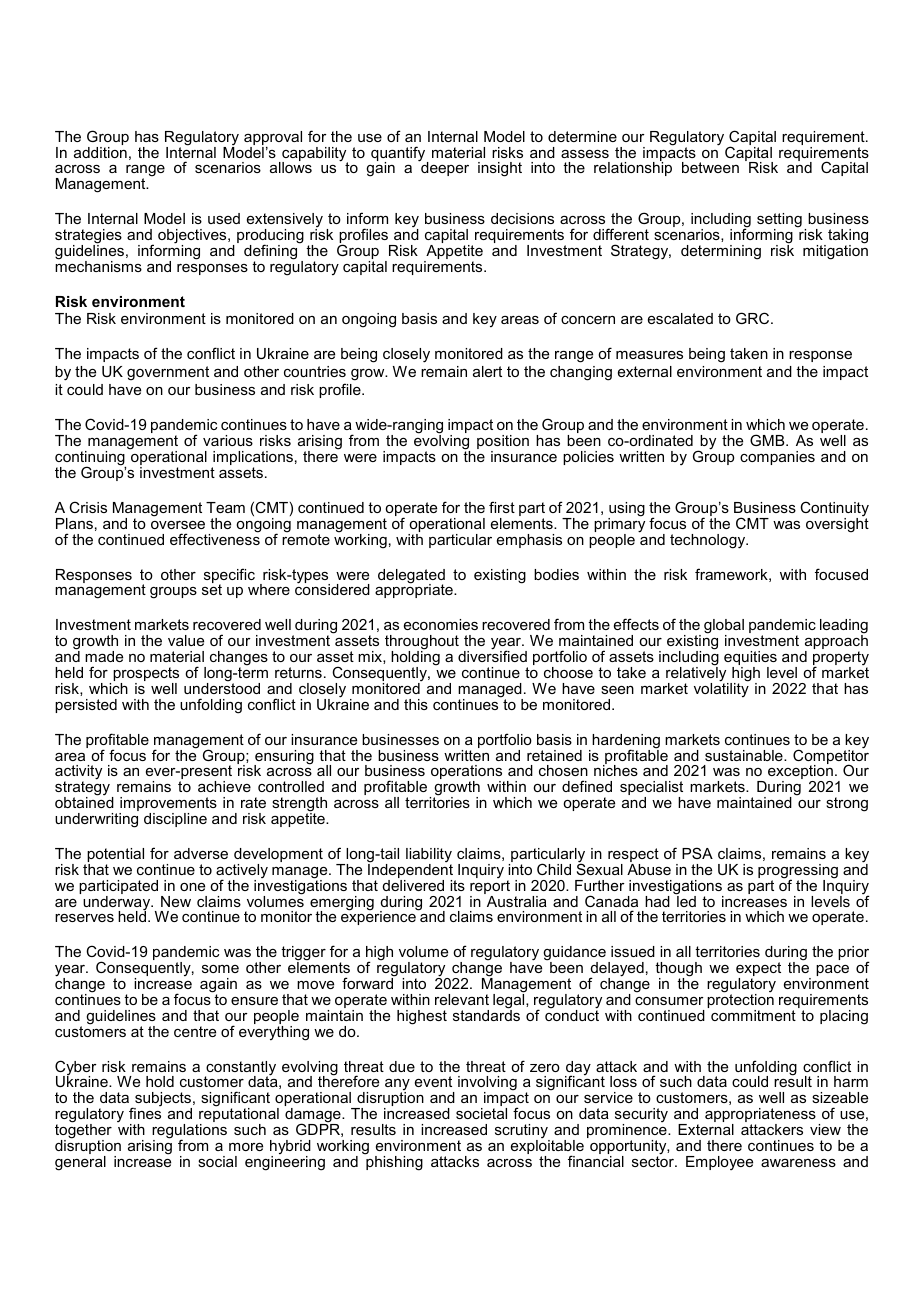 Image resolution: width=924 pixels, height=1308 pixels. Describe the element at coordinates (710, 167) in the page. I see `between` at that location.
